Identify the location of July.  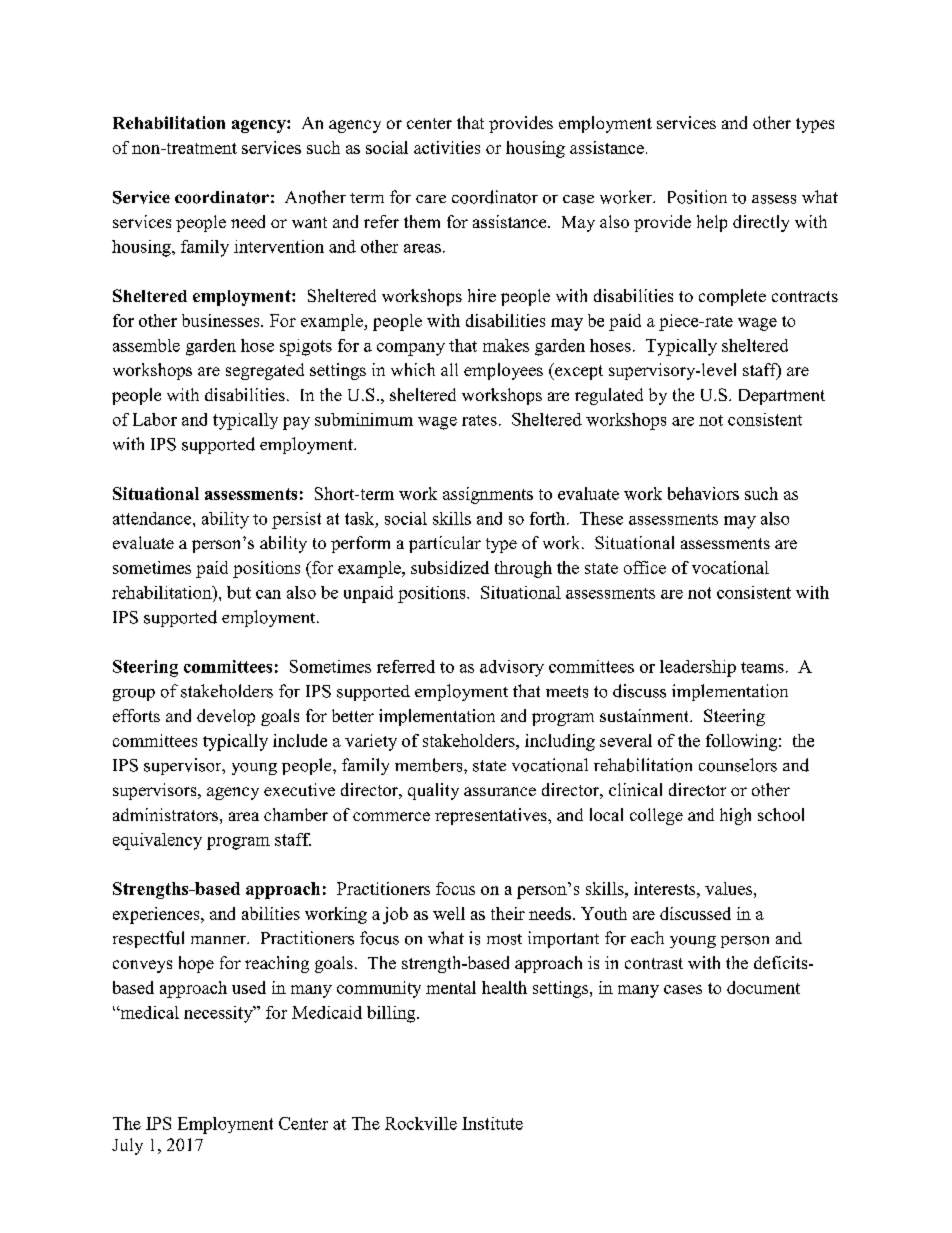
(127, 1146).
